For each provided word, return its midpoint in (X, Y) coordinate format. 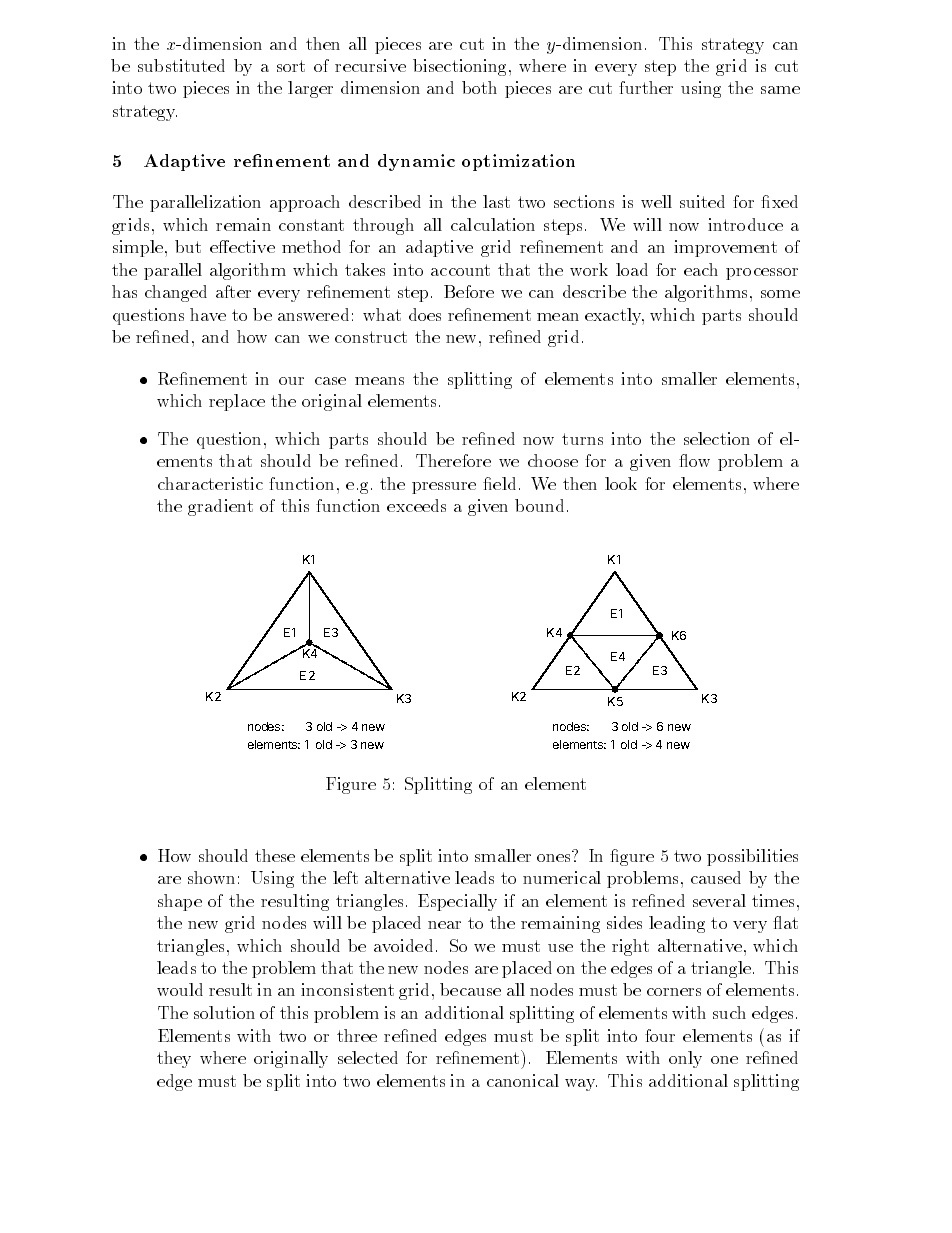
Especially (457, 902)
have (208, 314)
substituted (181, 65)
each (701, 269)
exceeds (416, 505)
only (685, 1059)
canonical (523, 1080)
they (174, 1059)
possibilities (752, 857)
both (479, 87)
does (425, 314)
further (646, 87)
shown (211, 877)
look (621, 483)
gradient (220, 507)
